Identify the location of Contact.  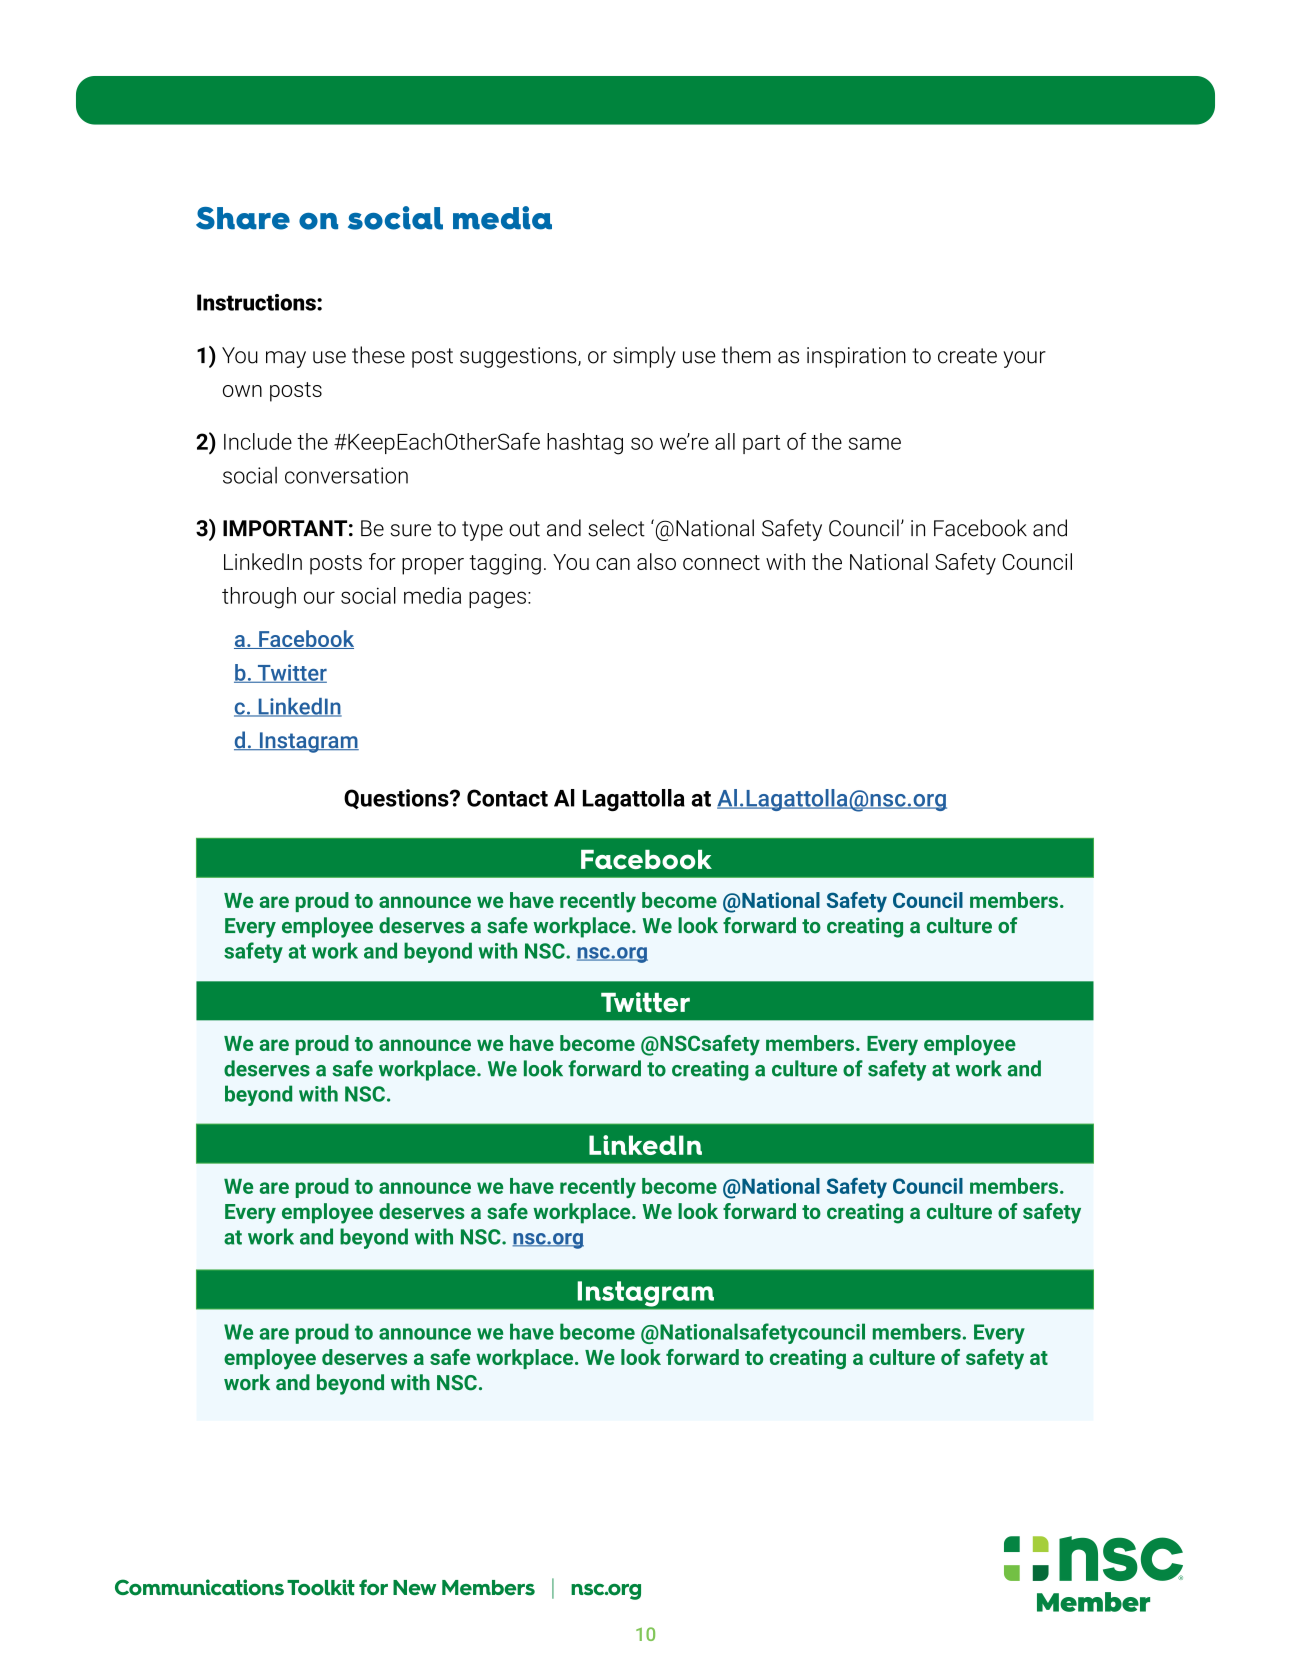
(507, 798).
